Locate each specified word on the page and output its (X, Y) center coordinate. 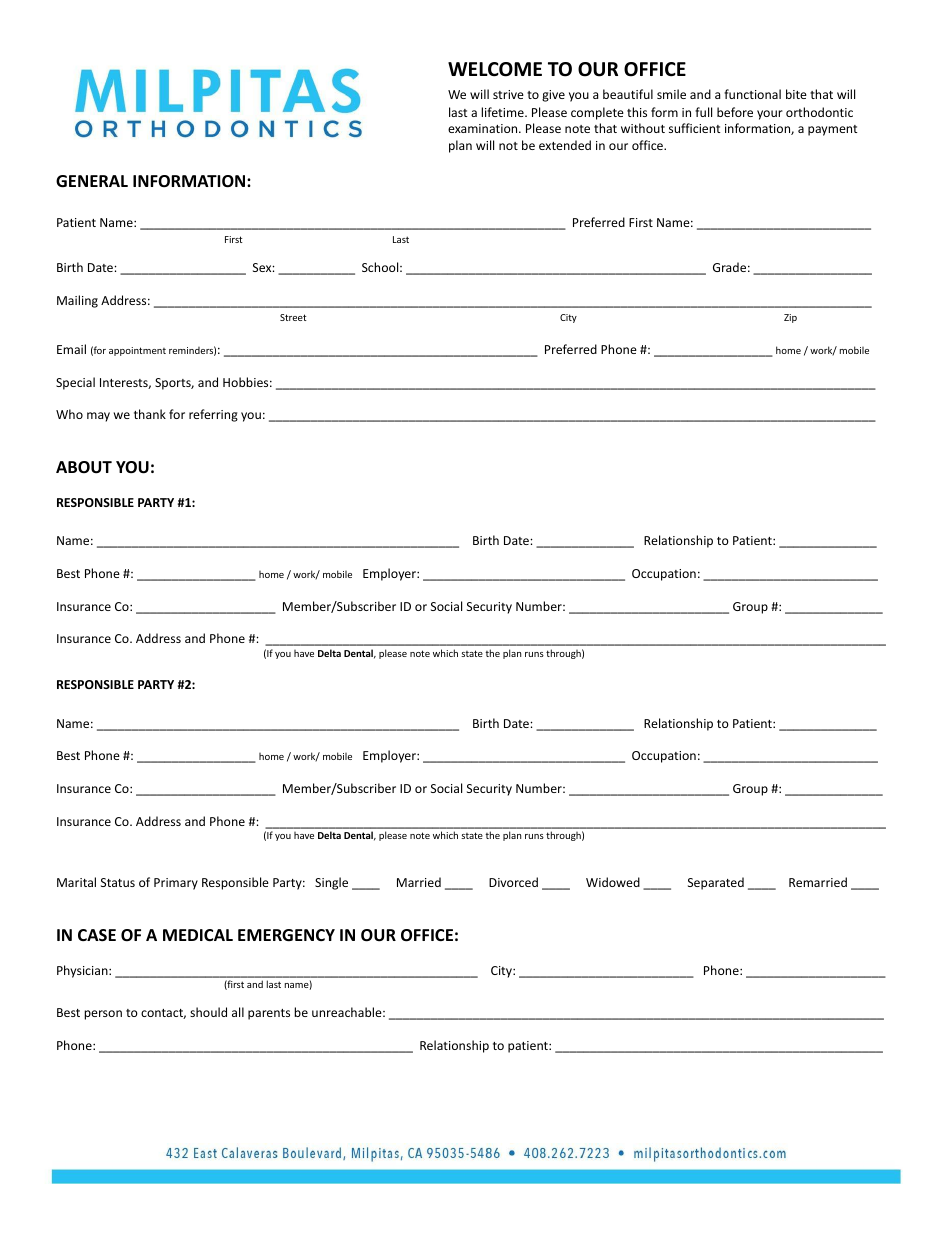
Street (293, 317)
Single (331, 883)
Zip (790, 318)
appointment (137, 351)
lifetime (503, 112)
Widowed (613, 882)
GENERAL (92, 181)
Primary (176, 884)
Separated (716, 883)
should (208, 1012)
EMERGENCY (286, 935)
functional (752, 94)
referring (213, 415)
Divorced (513, 882)
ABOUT (84, 467)
